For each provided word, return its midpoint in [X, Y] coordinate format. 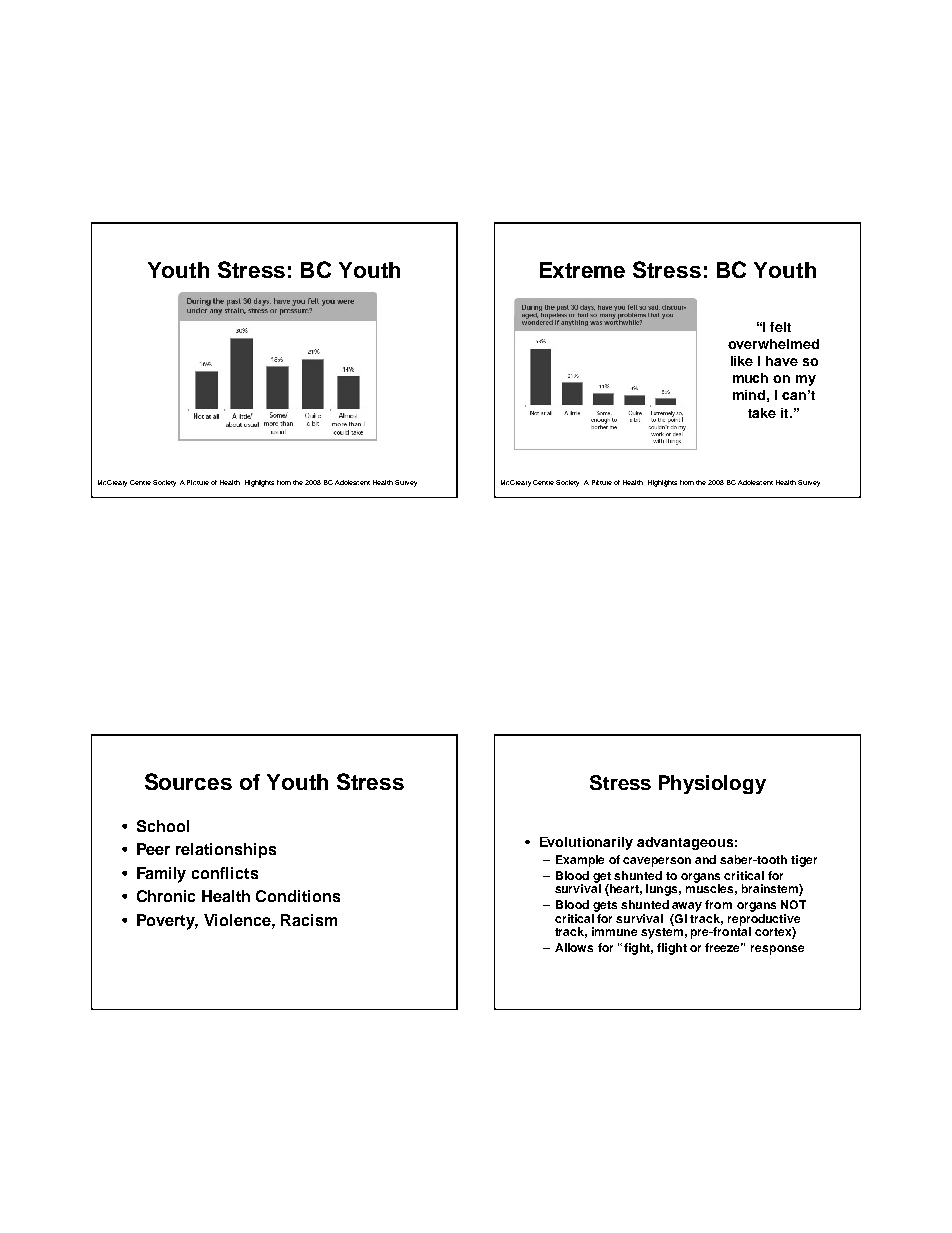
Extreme [582, 270]
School [163, 826]
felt [780, 327]
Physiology [712, 784]
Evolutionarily [586, 843]
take [762, 413]
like [742, 361]
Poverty [167, 922]
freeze [724, 947]
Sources [188, 781]
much [750, 378]
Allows [574, 947]
